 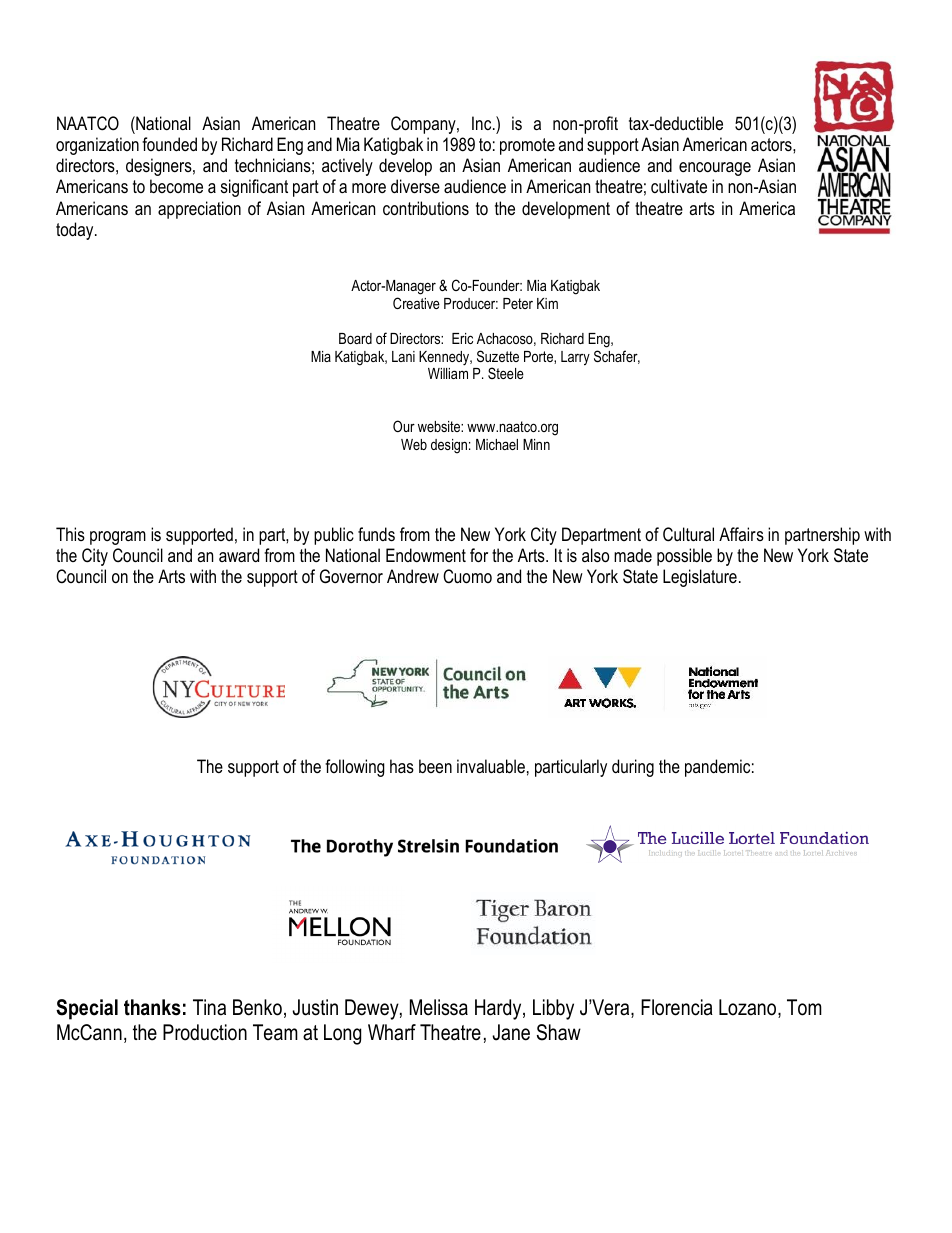 I want to click on been, so click(x=435, y=766).
